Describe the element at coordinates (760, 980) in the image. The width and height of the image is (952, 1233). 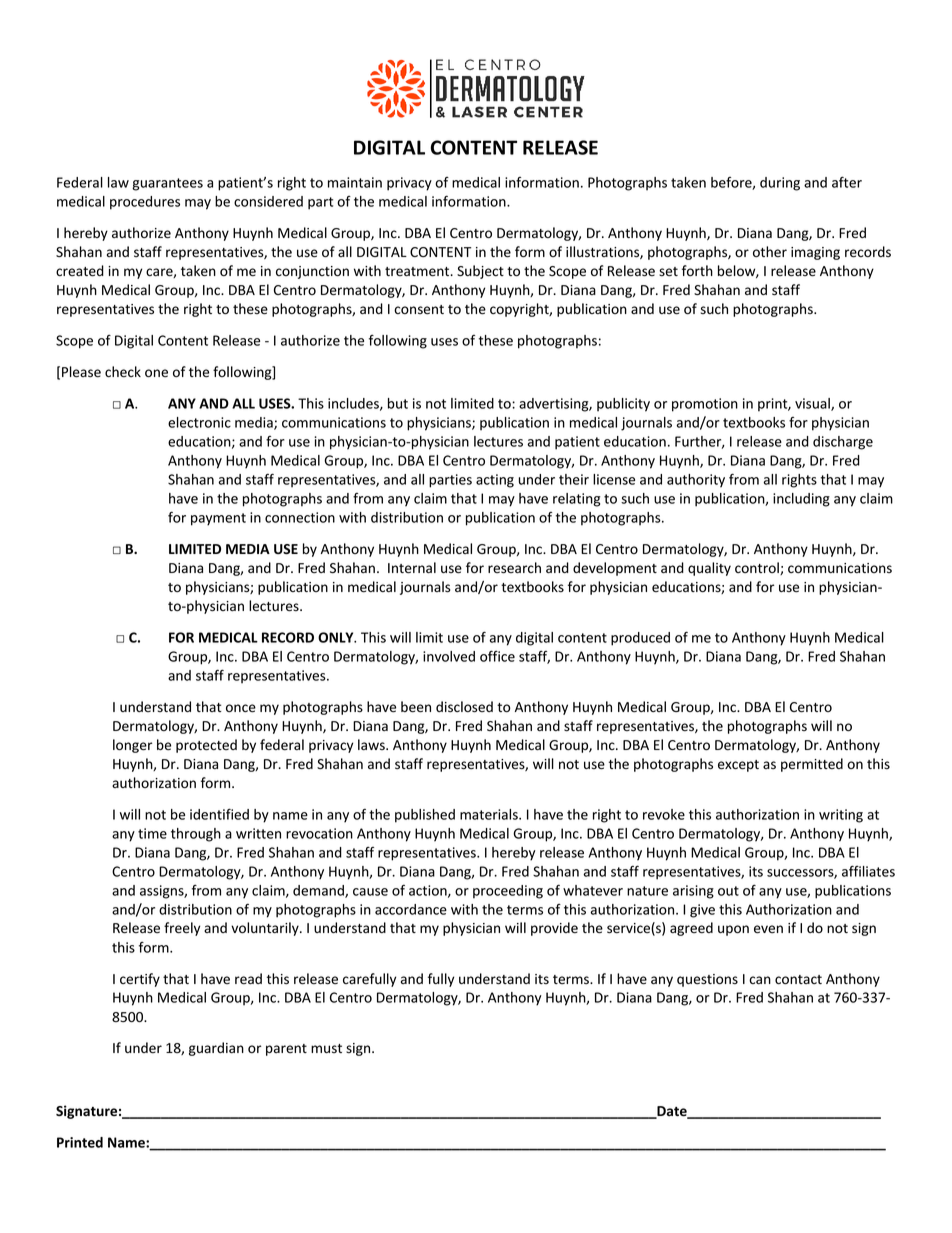
I see `can` at that location.
